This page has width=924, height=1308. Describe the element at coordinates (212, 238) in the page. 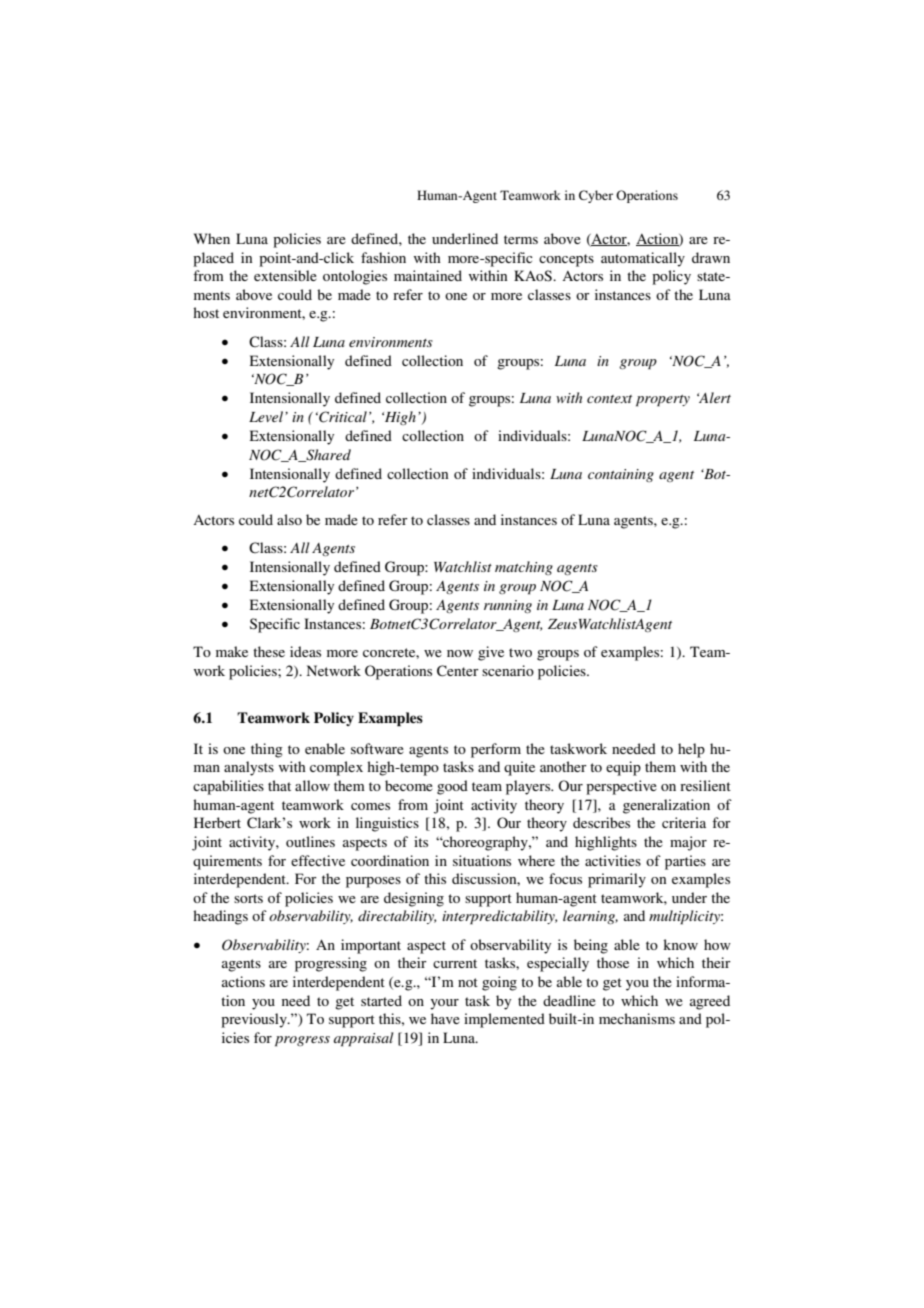

I see `When` at that location.
